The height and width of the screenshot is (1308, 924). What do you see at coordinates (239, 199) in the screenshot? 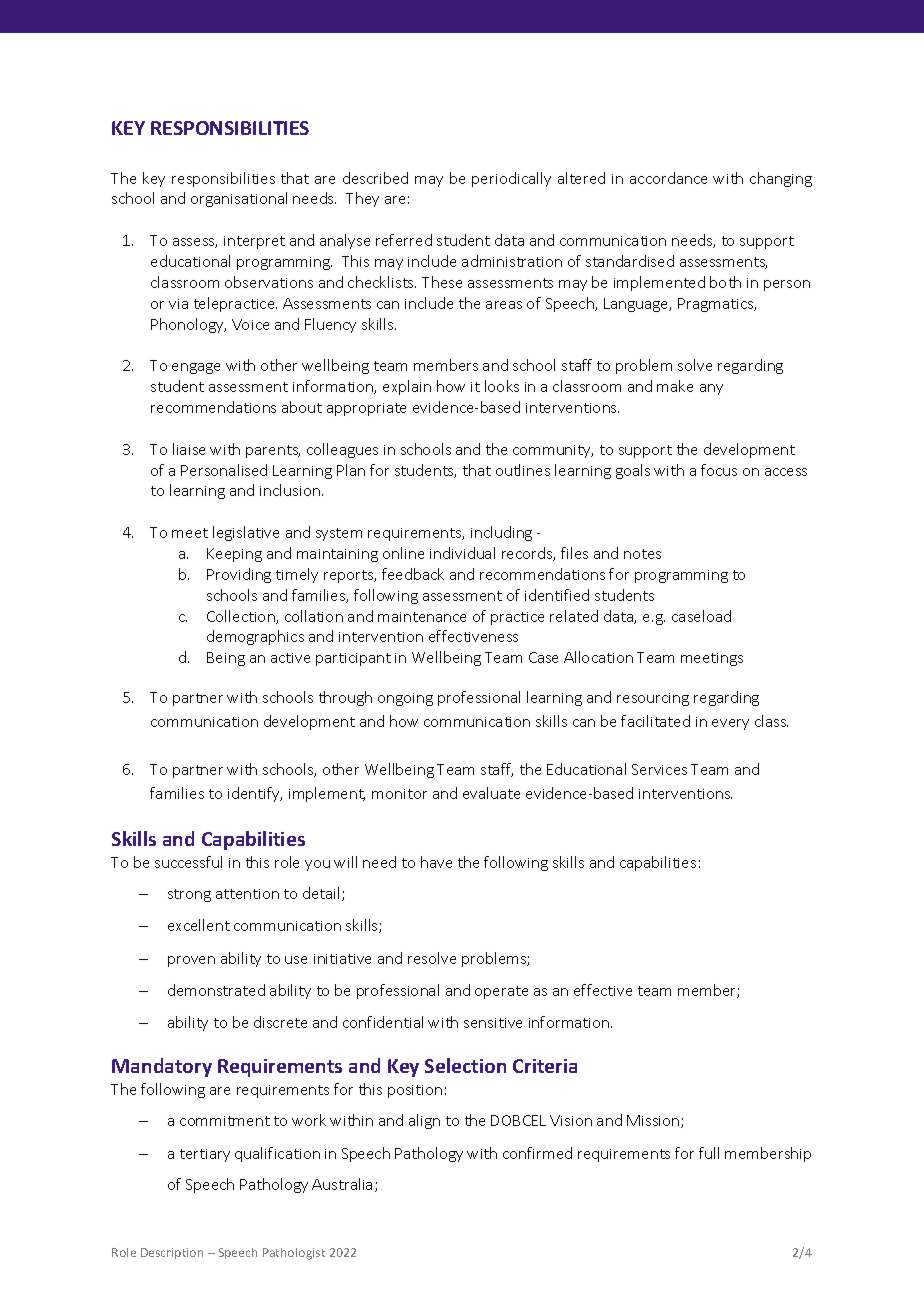
I see `organisational` at bounding box center [239, 199].
